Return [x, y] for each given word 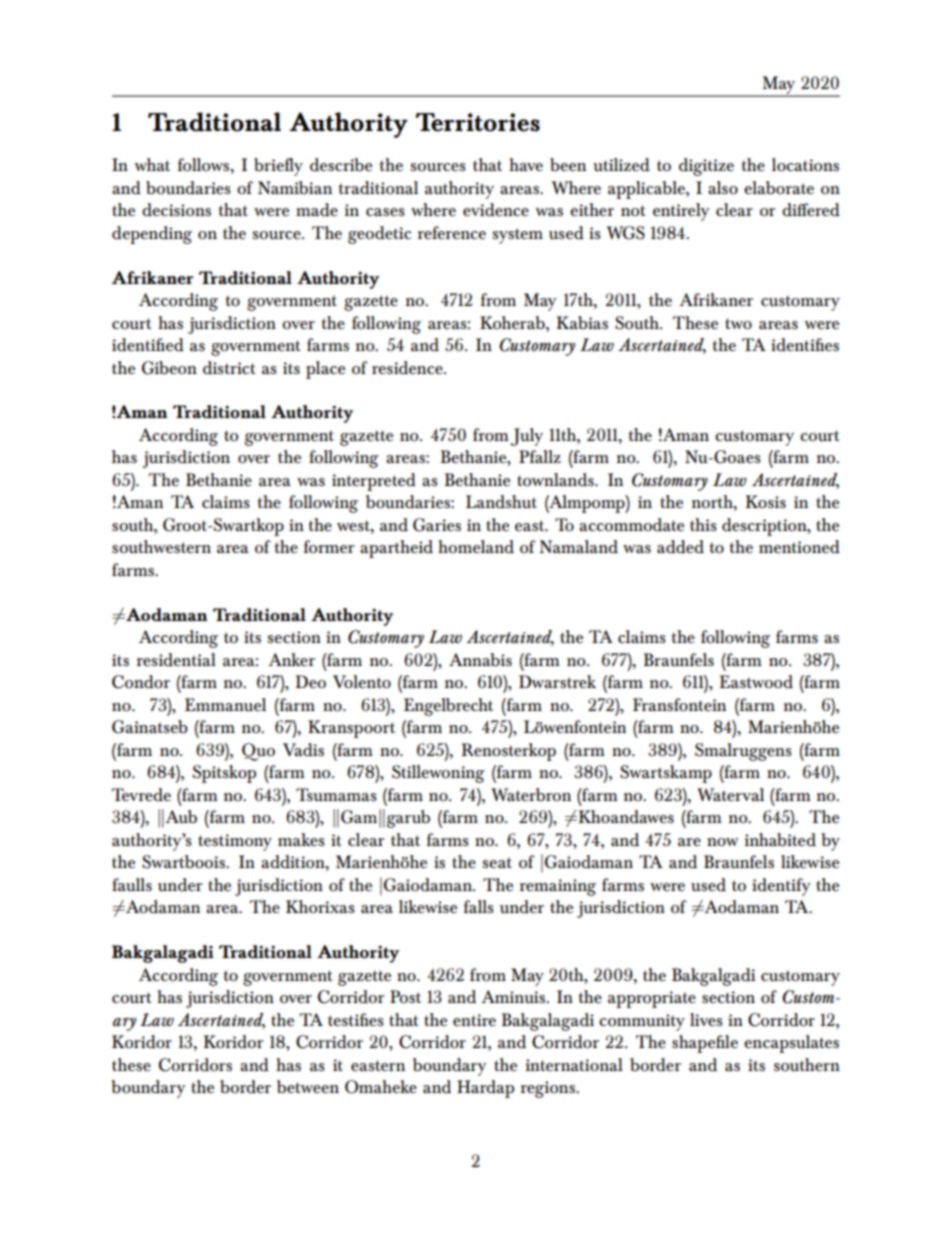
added [680, 547]
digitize [706, 167]
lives [706, 1019]
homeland [476, 547]
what [152, 164]
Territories [478, 122]
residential [176, 660]
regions [549, 1089]
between [308, 1087]
